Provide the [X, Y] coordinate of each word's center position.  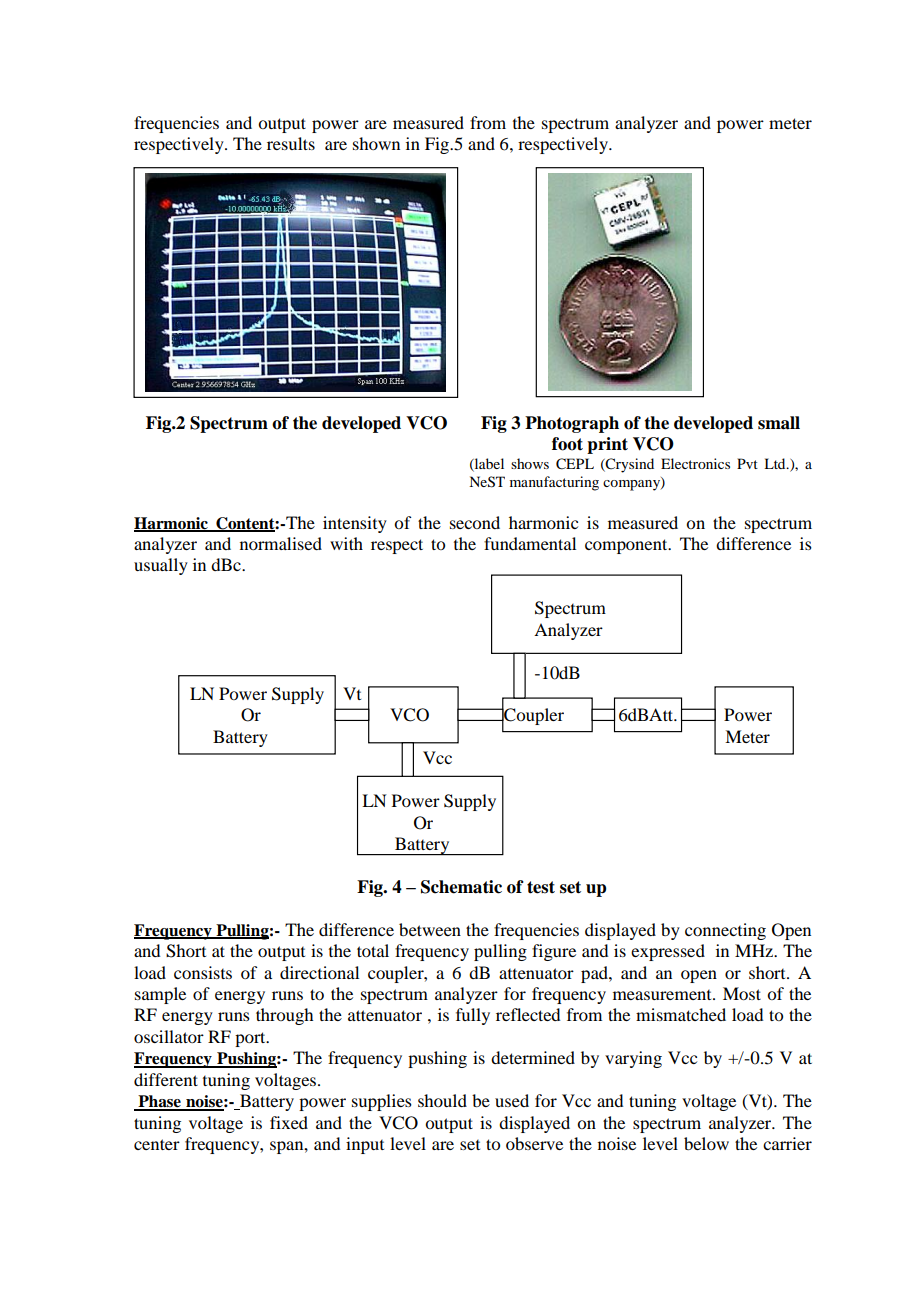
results [291, 143]
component [627, 546]
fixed [289, 1122]
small [779, 423]
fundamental [530, 543]
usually [161, 566]
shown [376, 143]
